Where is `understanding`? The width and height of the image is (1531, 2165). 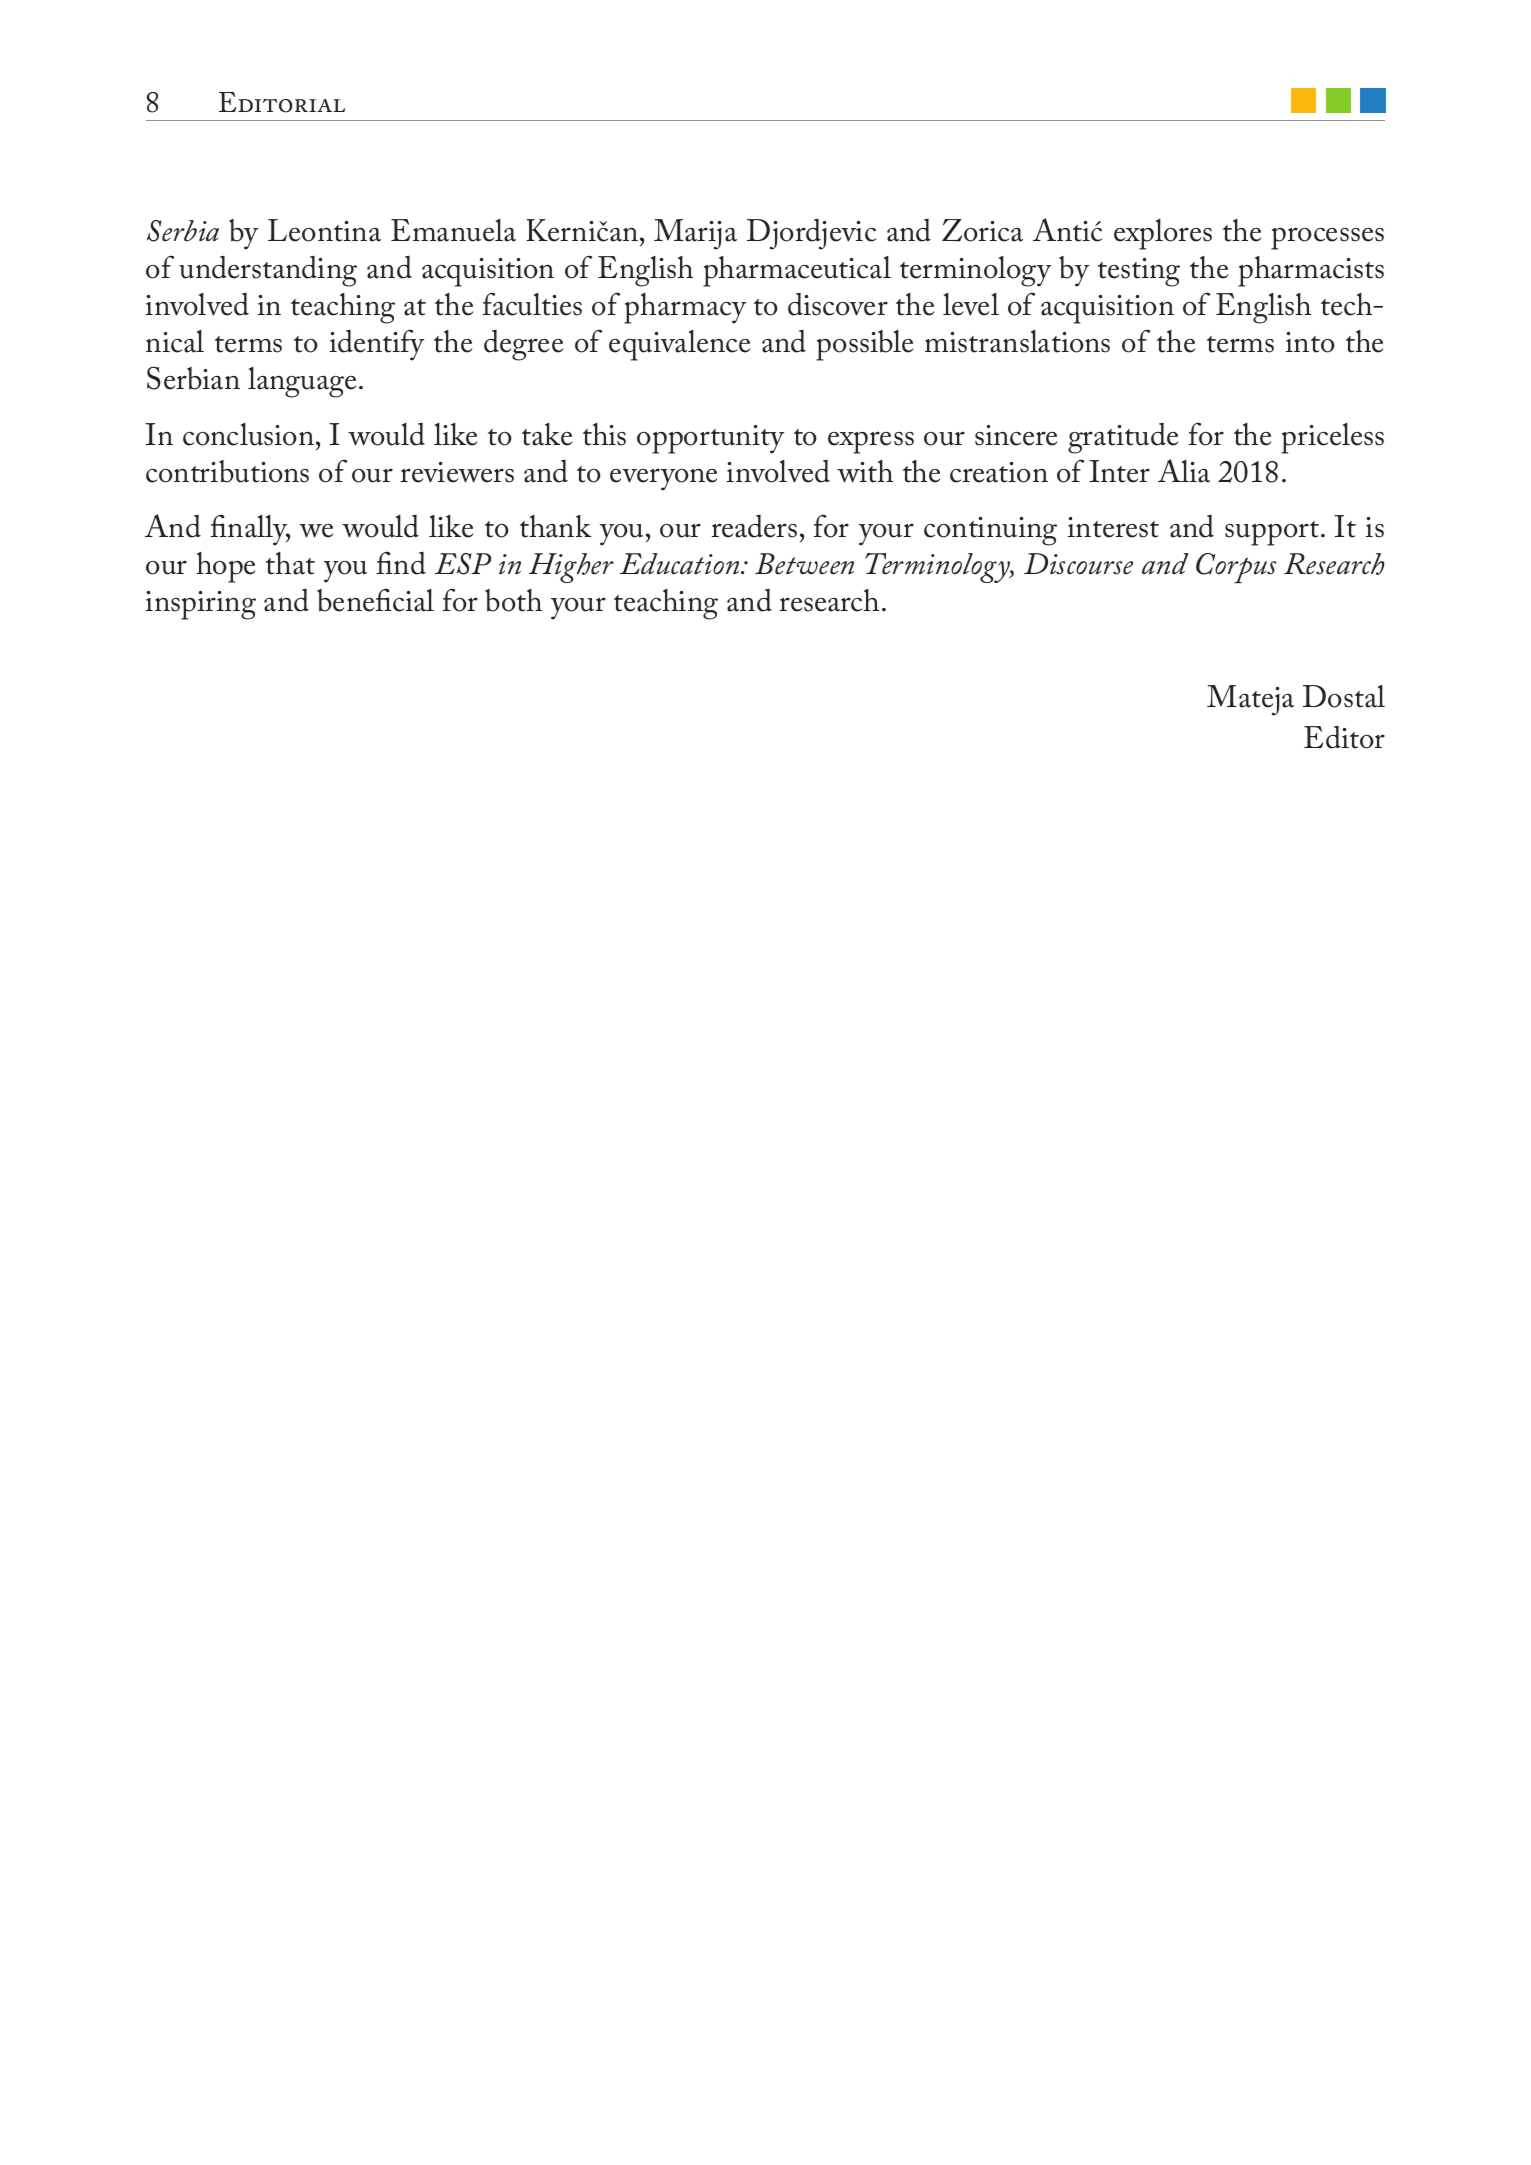
understanding is located at coordinates (268, 271).
